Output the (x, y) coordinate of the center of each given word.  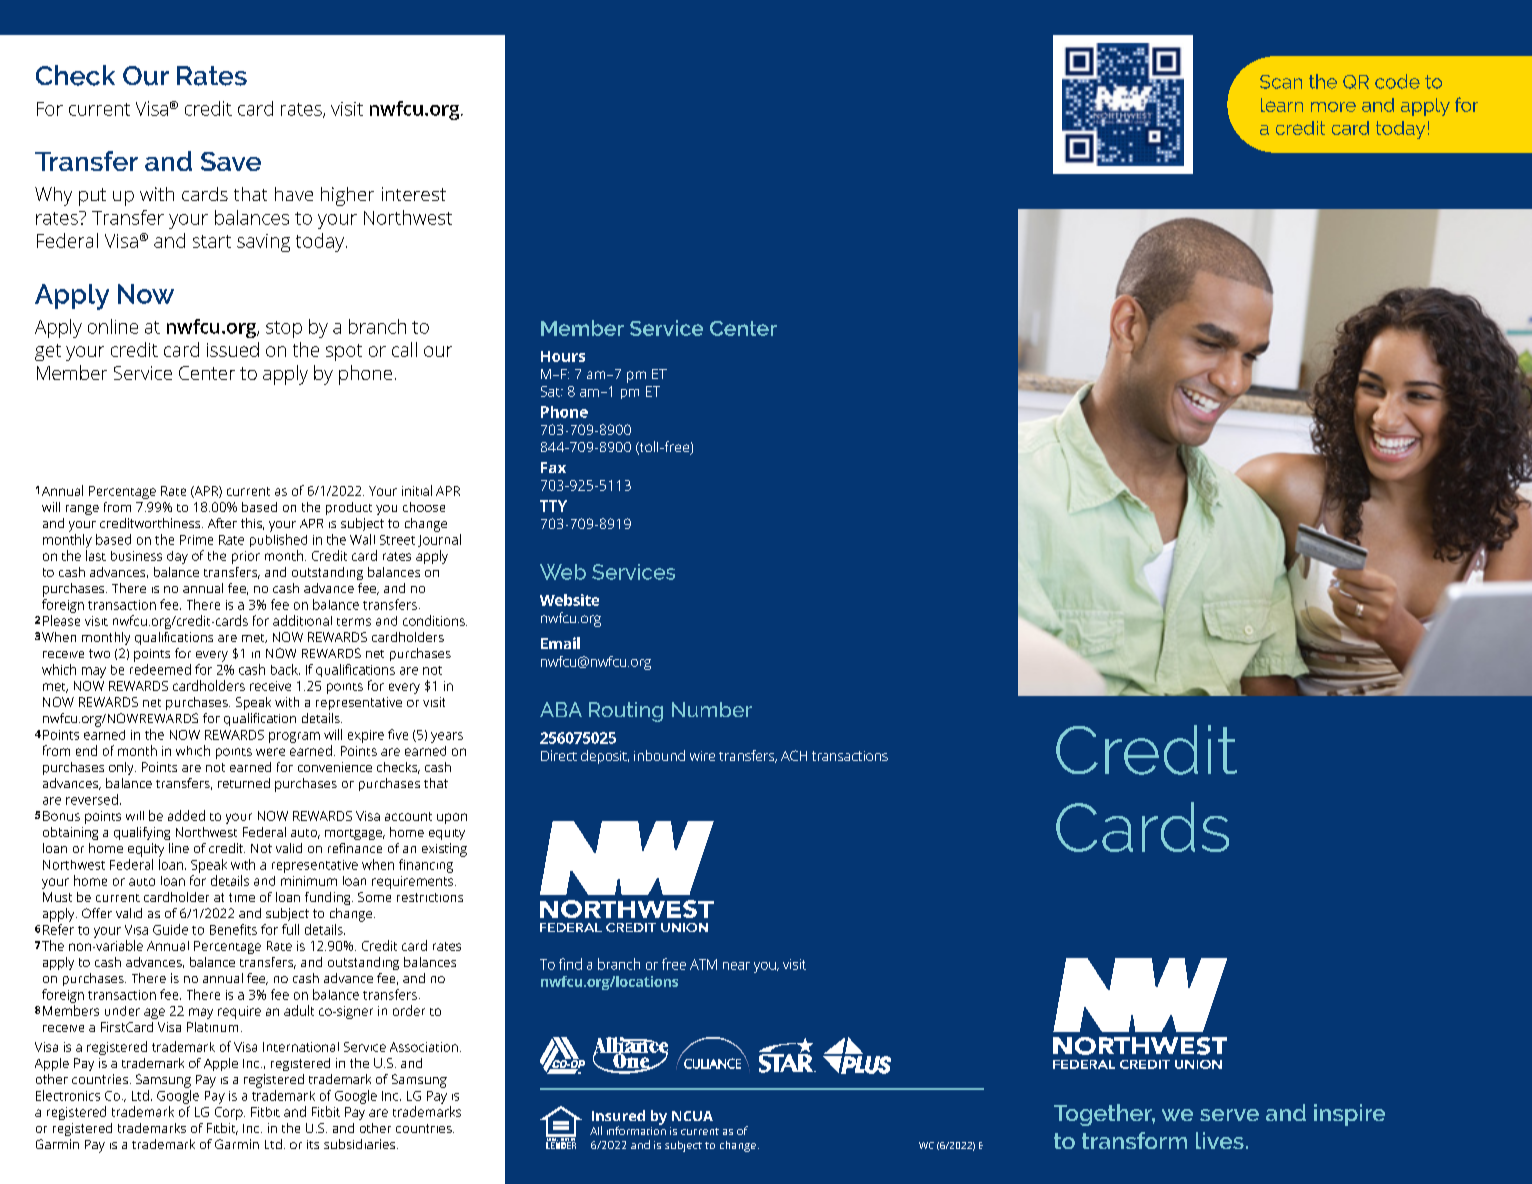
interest (414, 194)
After (222, 523)
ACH (794, 755)
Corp (230, 1113)
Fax (553, 467)
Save (231, 161)
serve (1229, 1115)
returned (244, 783)
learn (1282, 105)
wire (702, 756)
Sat (551, 391)
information (636, 1129)
